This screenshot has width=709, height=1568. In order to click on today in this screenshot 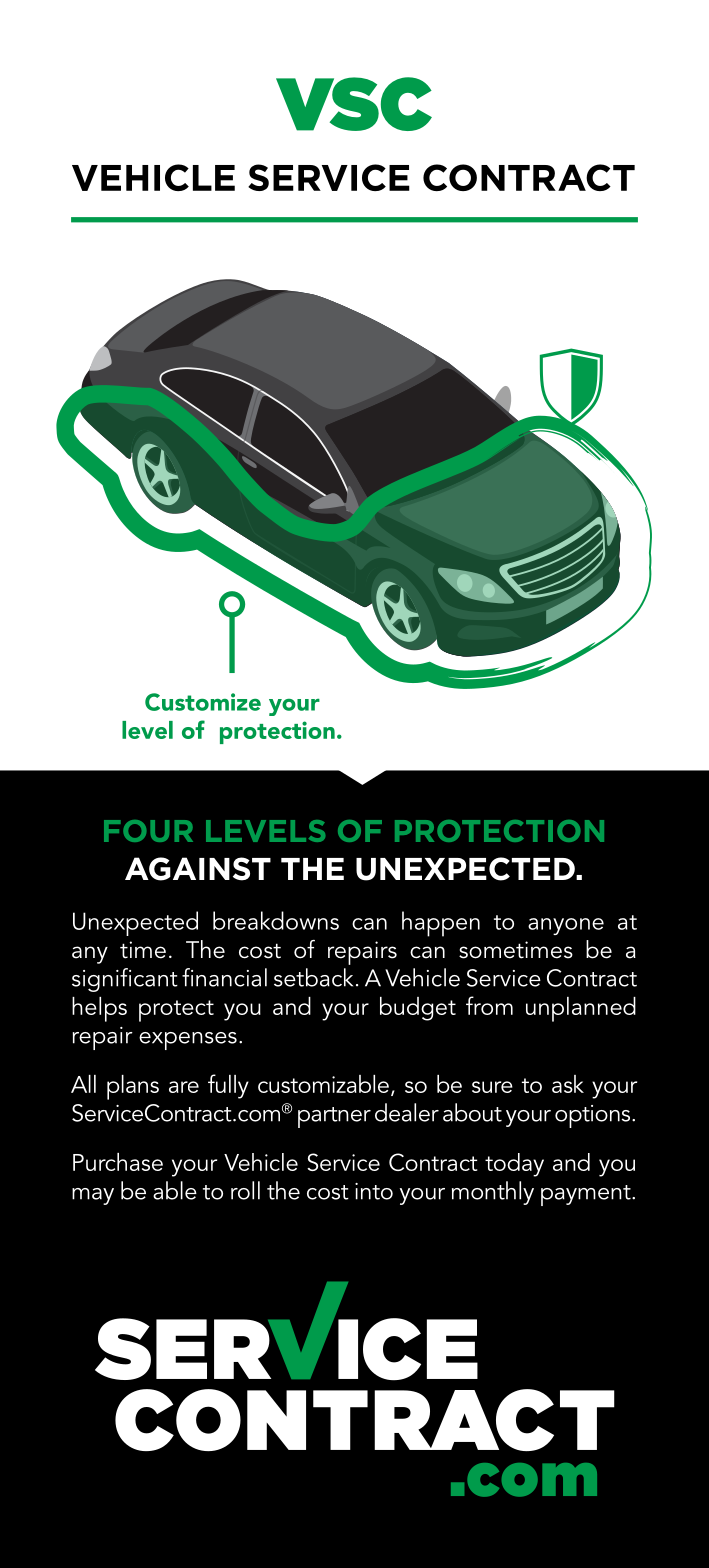, I will do `click(514, 1165)`.
